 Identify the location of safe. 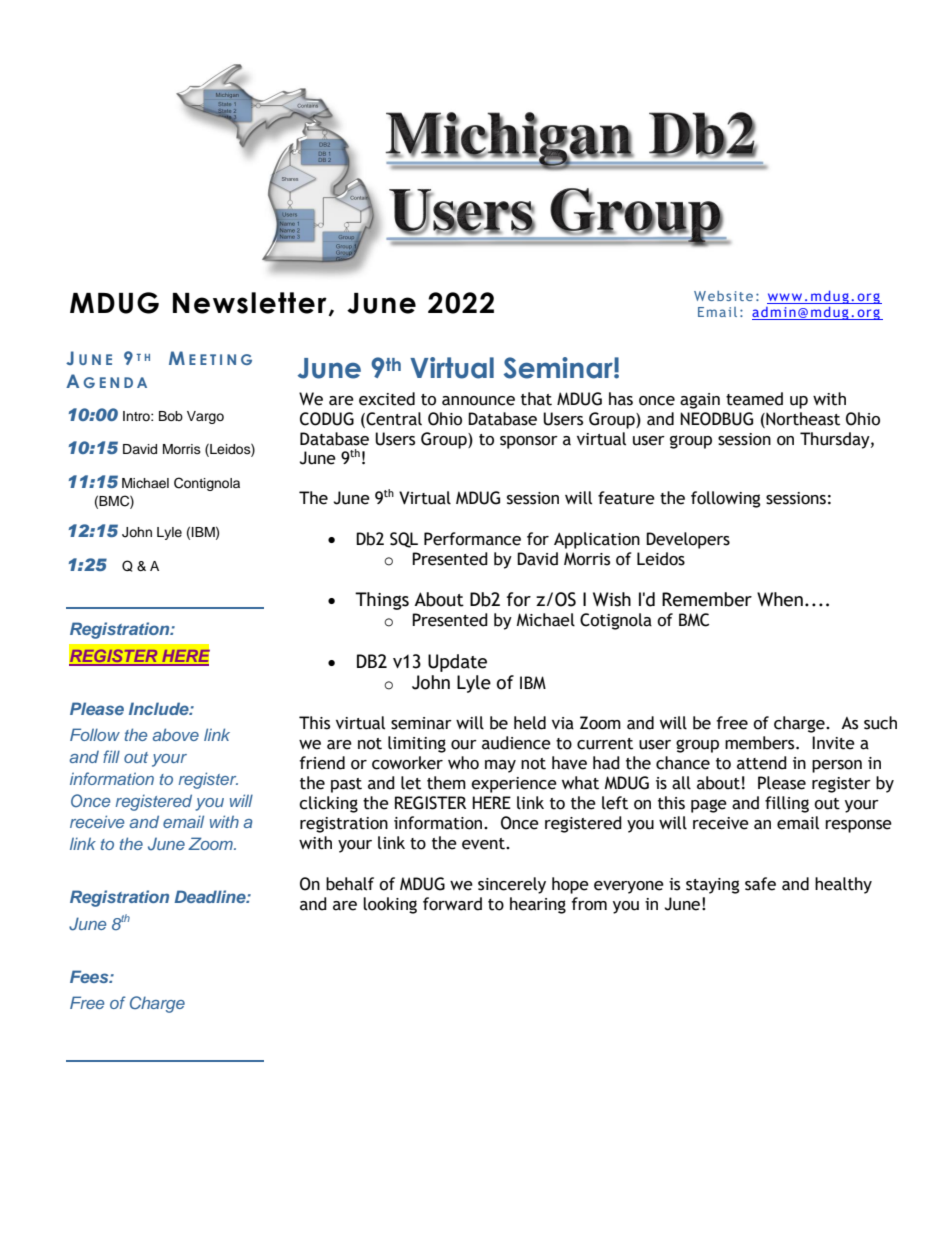
(760, 884).
